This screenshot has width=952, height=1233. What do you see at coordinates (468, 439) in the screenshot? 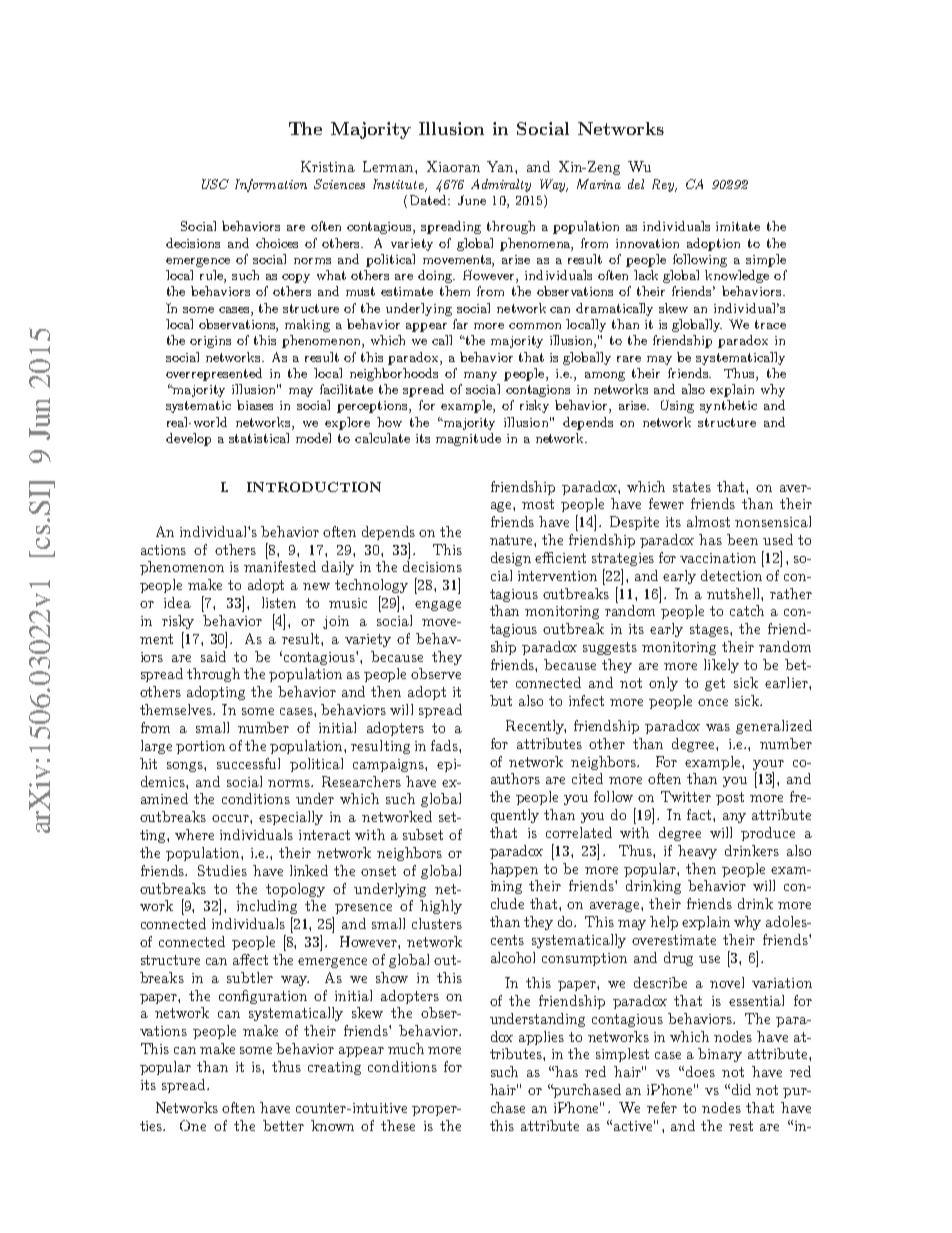
I see `magnitude` at bounding box center [468, 439].
